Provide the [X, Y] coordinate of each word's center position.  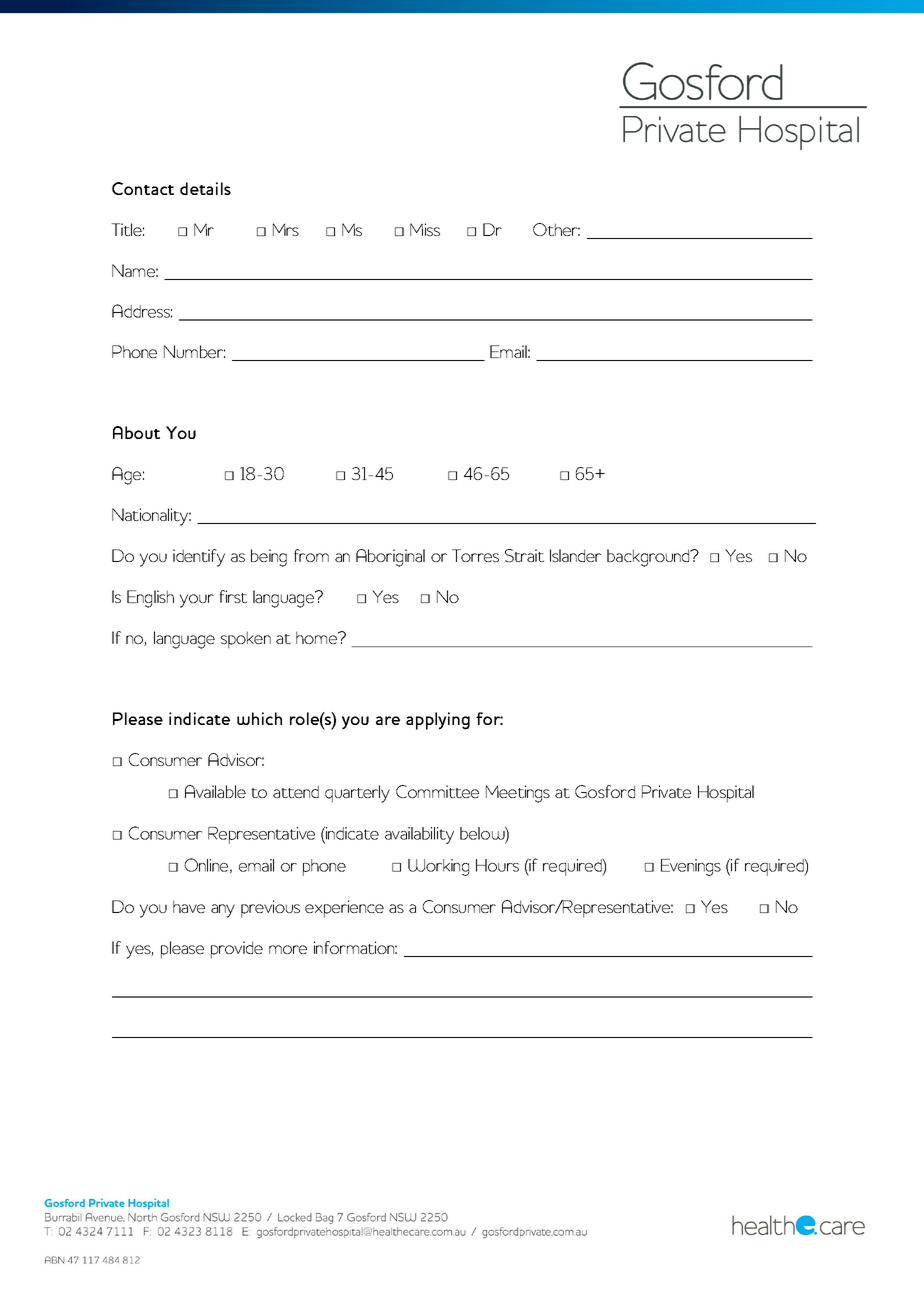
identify [199, 558]
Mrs [286, 229]
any [223, 911]
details [205, 188]
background [649, 558]
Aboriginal [390, 558]
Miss [425, 229]
